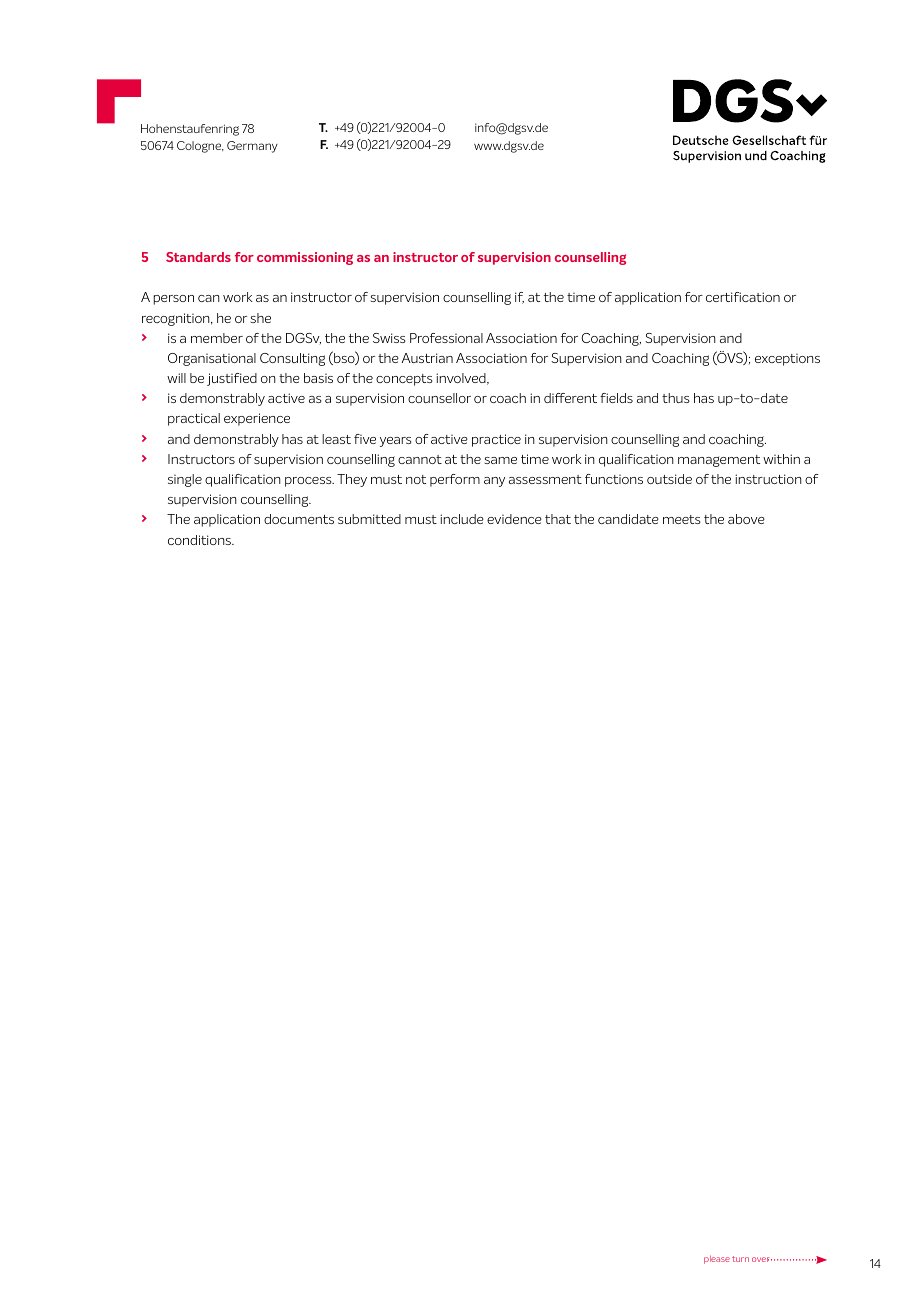  I want to click on Professional, so click(446, 338).
